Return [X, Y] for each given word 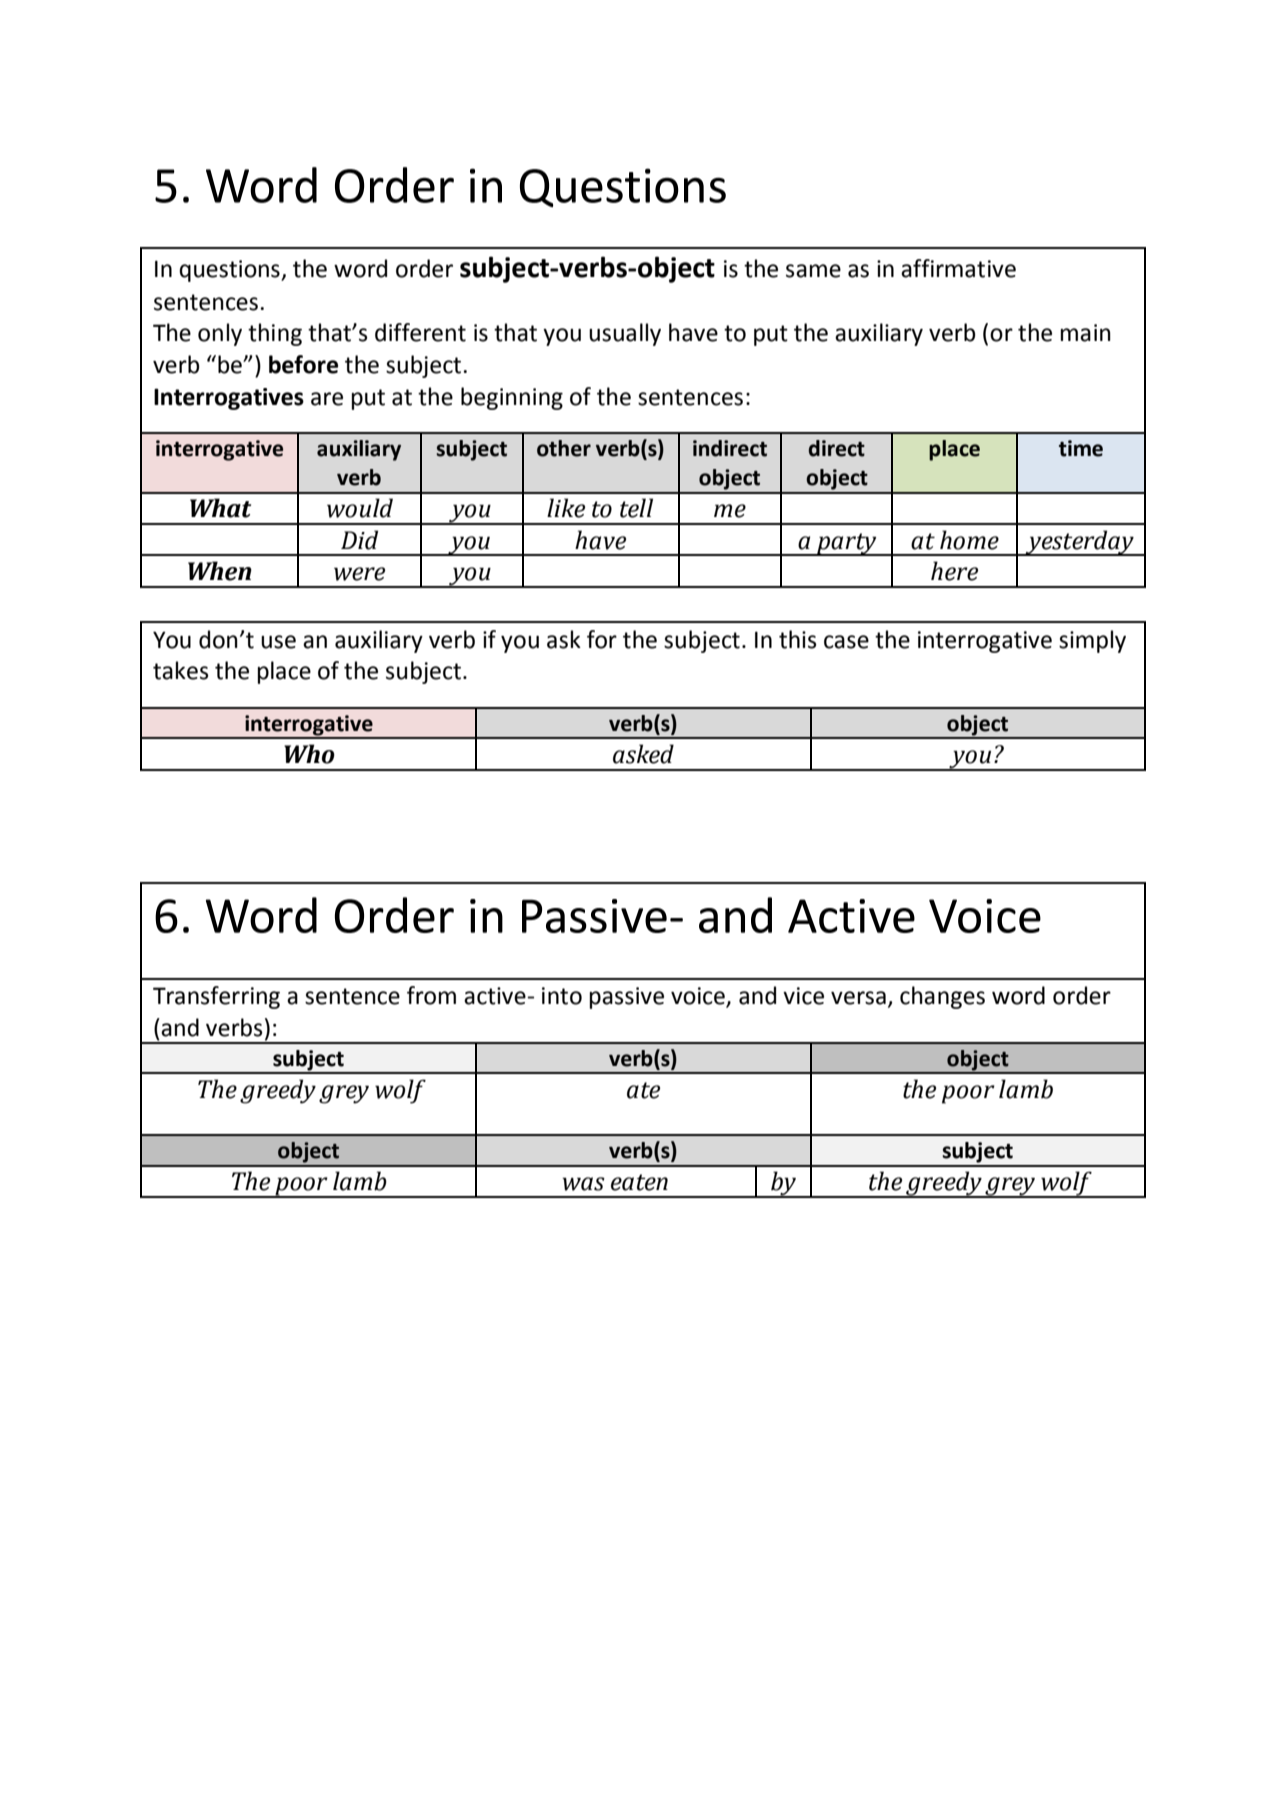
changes [942, 997]
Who [309, 754]
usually [625, 334]
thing [275, 334]
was [583, 1184]
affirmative [958, 268]
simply [1092, 641]
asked [643, 754]
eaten [639, 1182]
